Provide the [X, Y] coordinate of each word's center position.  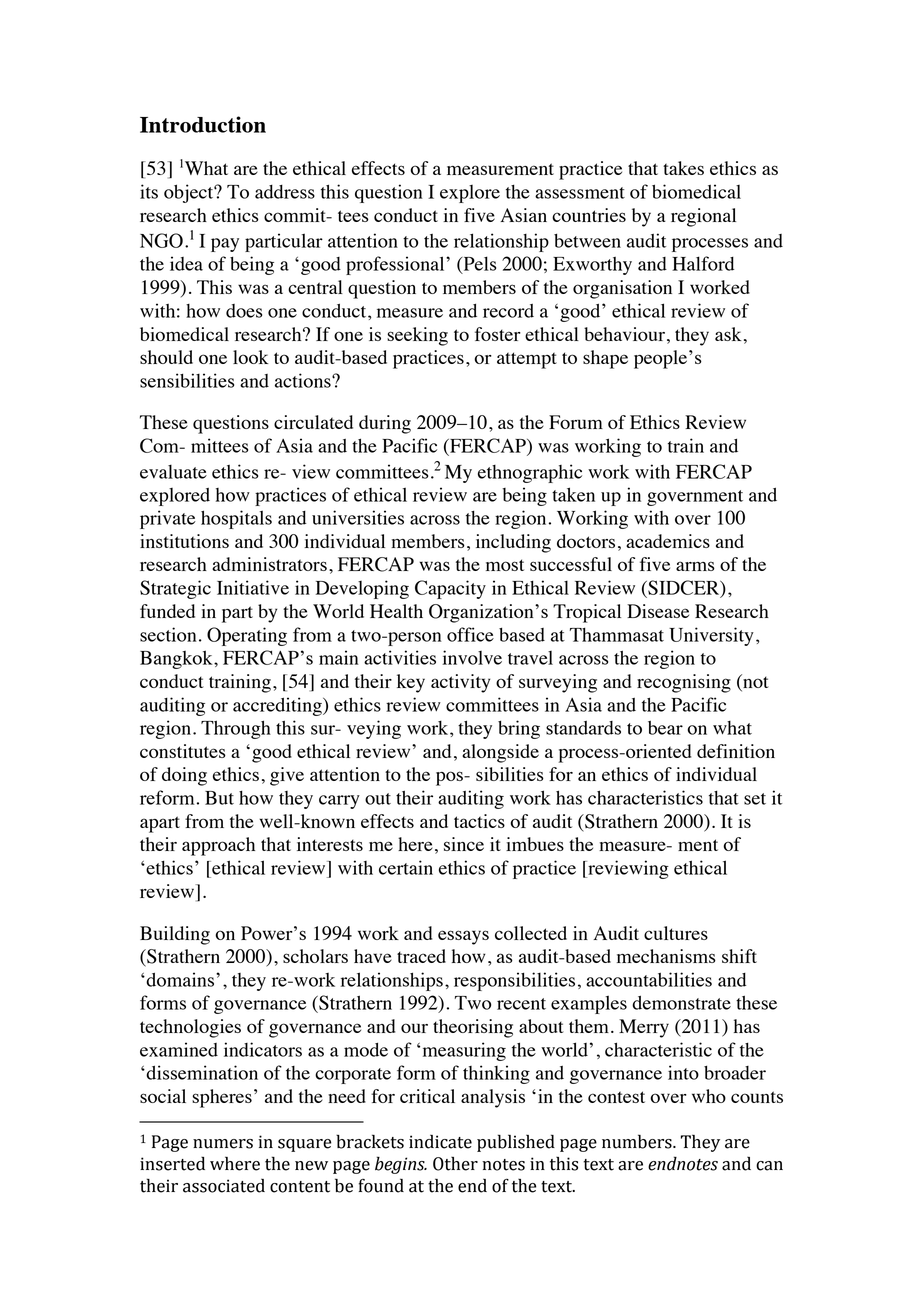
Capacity [450, 589]
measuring [464, 1051]
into [683, 1072]
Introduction [203, 124]
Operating [247, 636]
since [464, 844]
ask [728, 334]
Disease [658, 611]
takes [683, 168]
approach [218, 846]
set [755, 799]
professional [396, 265]
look [251, 357]
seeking [417, 336]
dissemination [202, 1072]
